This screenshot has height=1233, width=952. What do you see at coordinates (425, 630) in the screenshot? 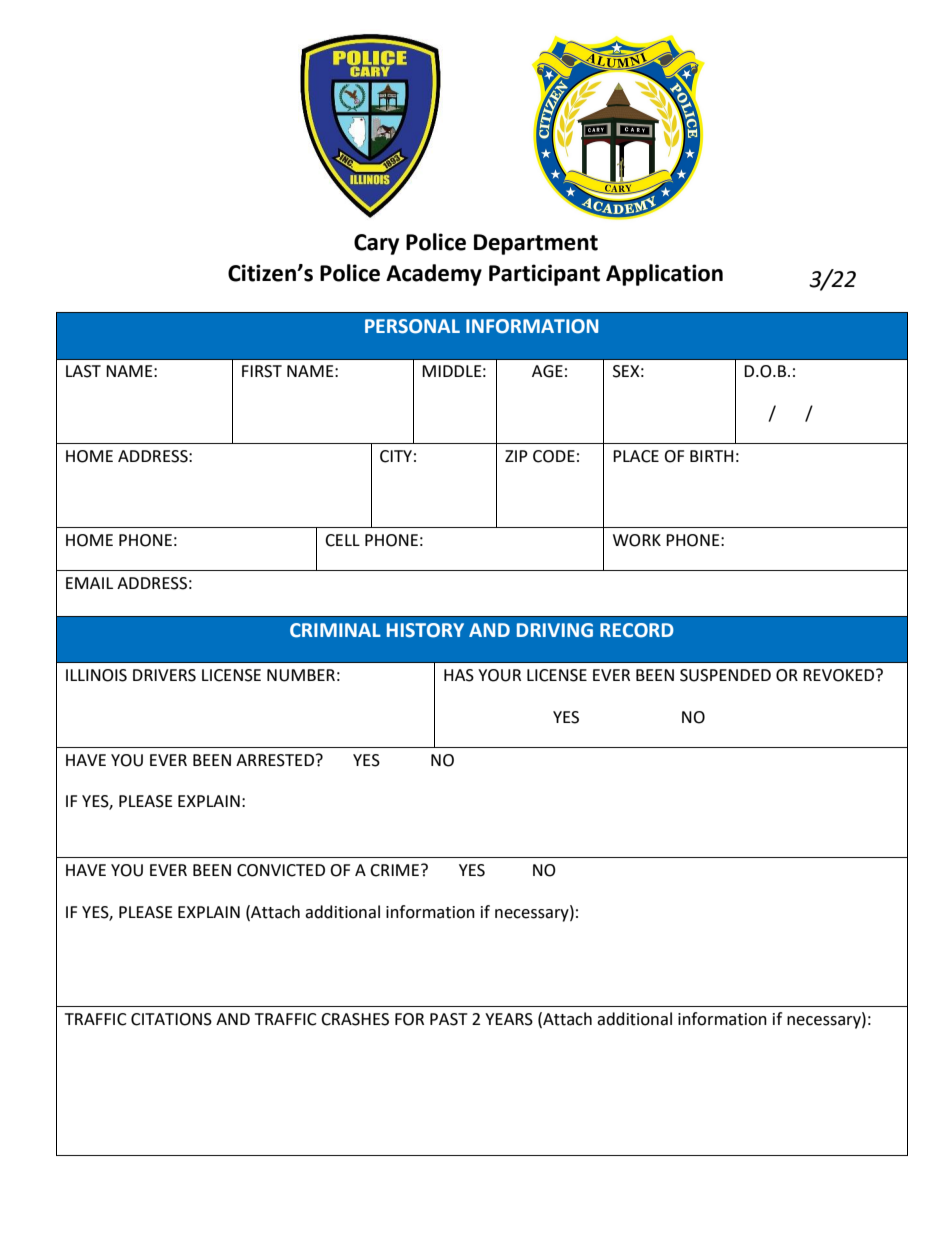
I see `HISTORY` at bounding box center [425, 630].
